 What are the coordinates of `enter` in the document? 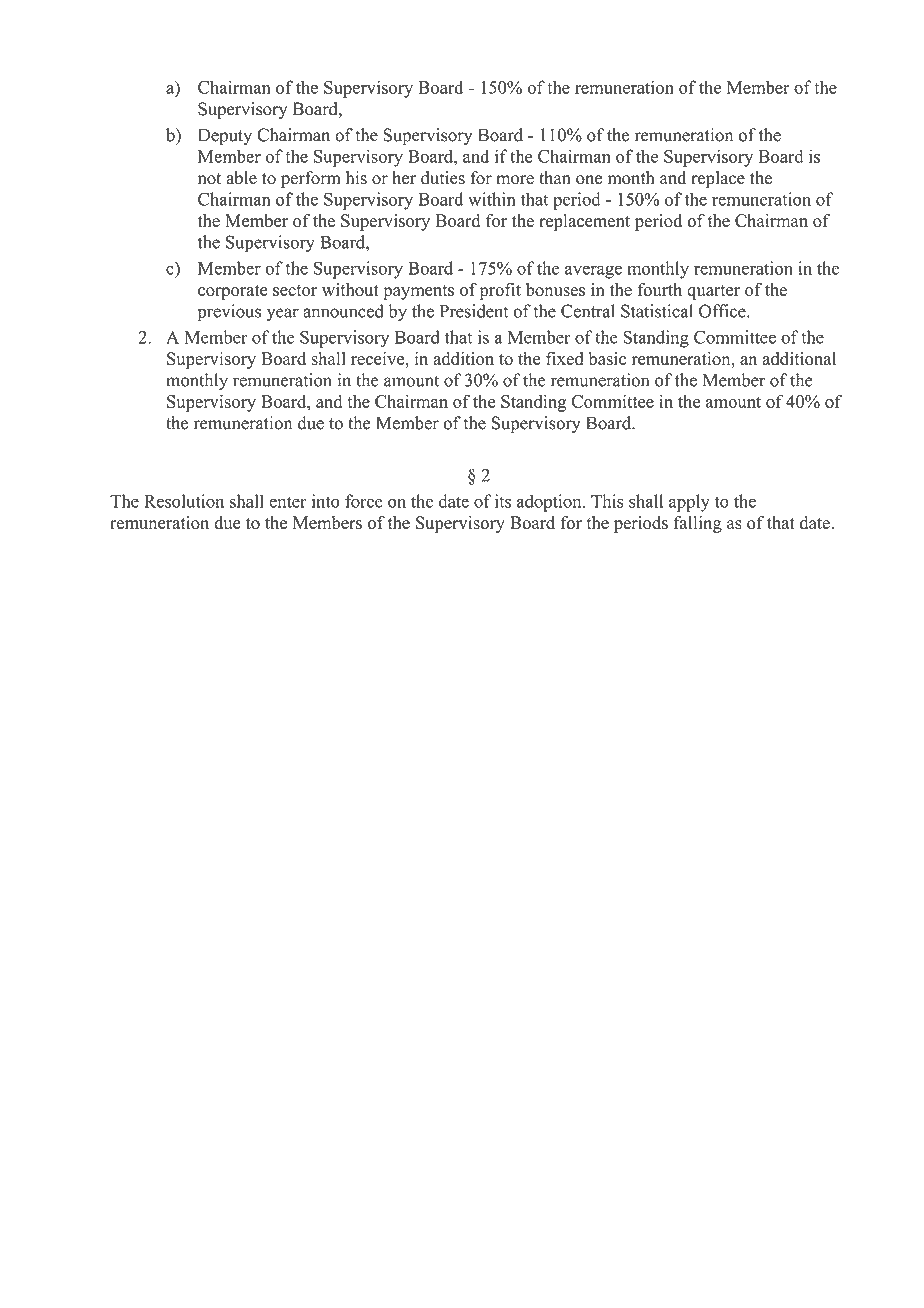 It's located at (288, 502).
